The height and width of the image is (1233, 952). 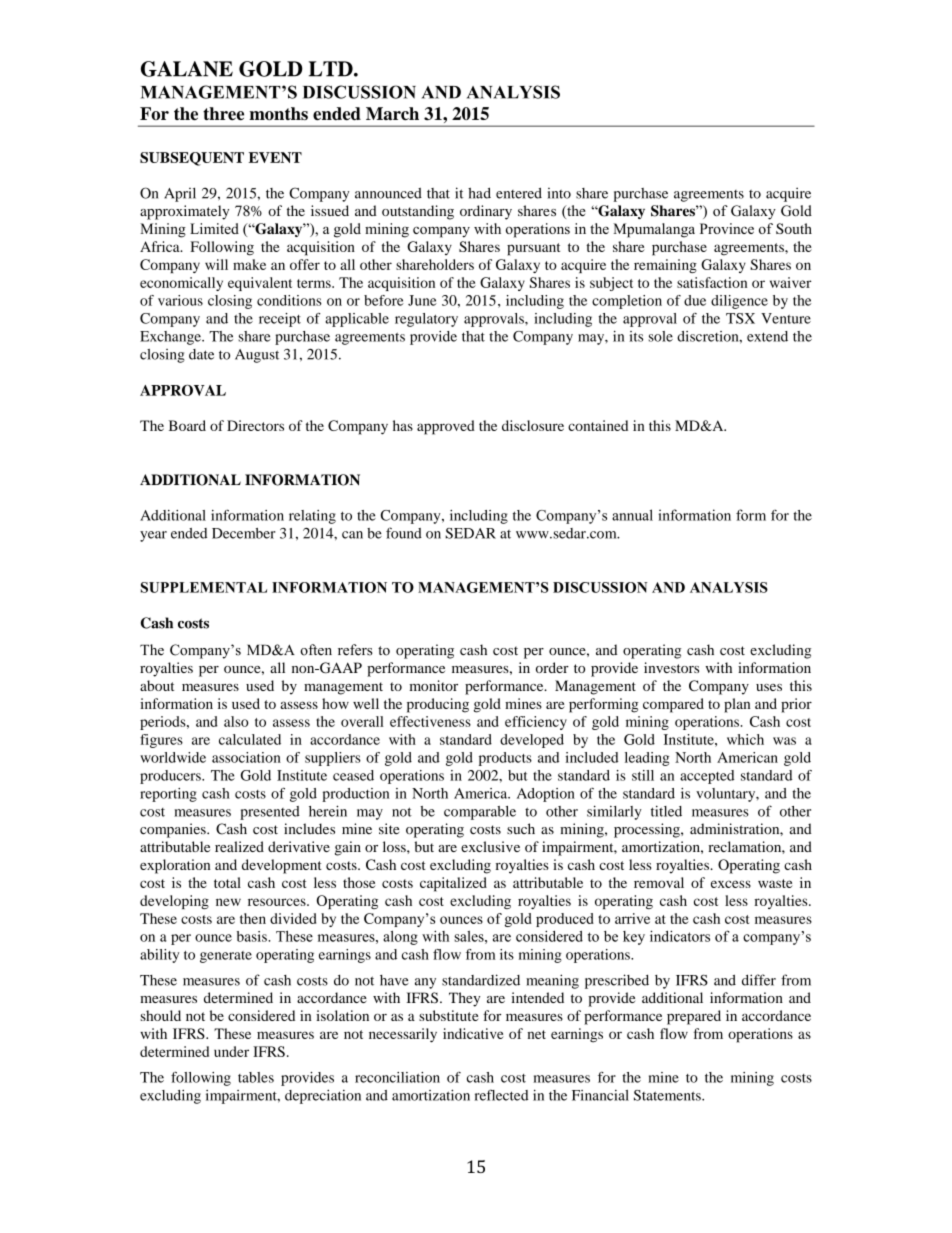 What do you see at coordinates (404, 533) in the image?
I see `found` at bounding box center [404, 533].
